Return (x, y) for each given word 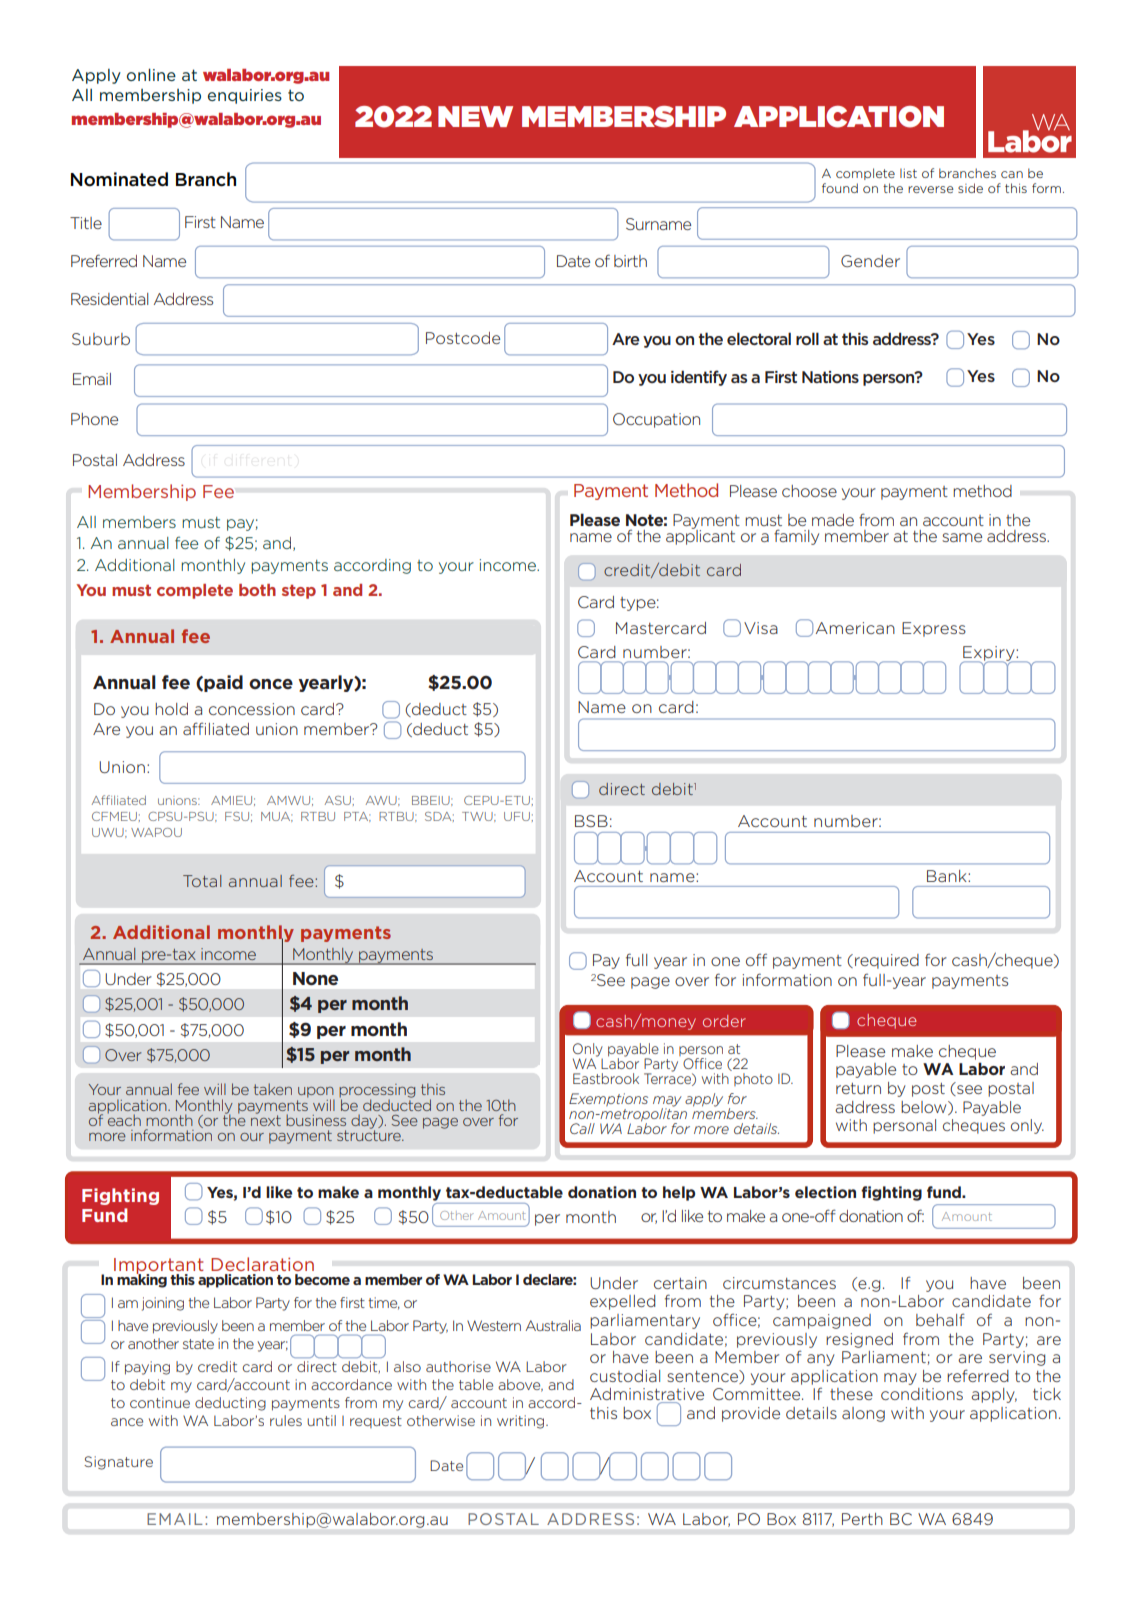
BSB (591, 821)
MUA (277, 817)
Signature (118, 1463)
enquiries (245, 96)
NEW (475, 116)
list (908, 173)
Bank (948, 876)
